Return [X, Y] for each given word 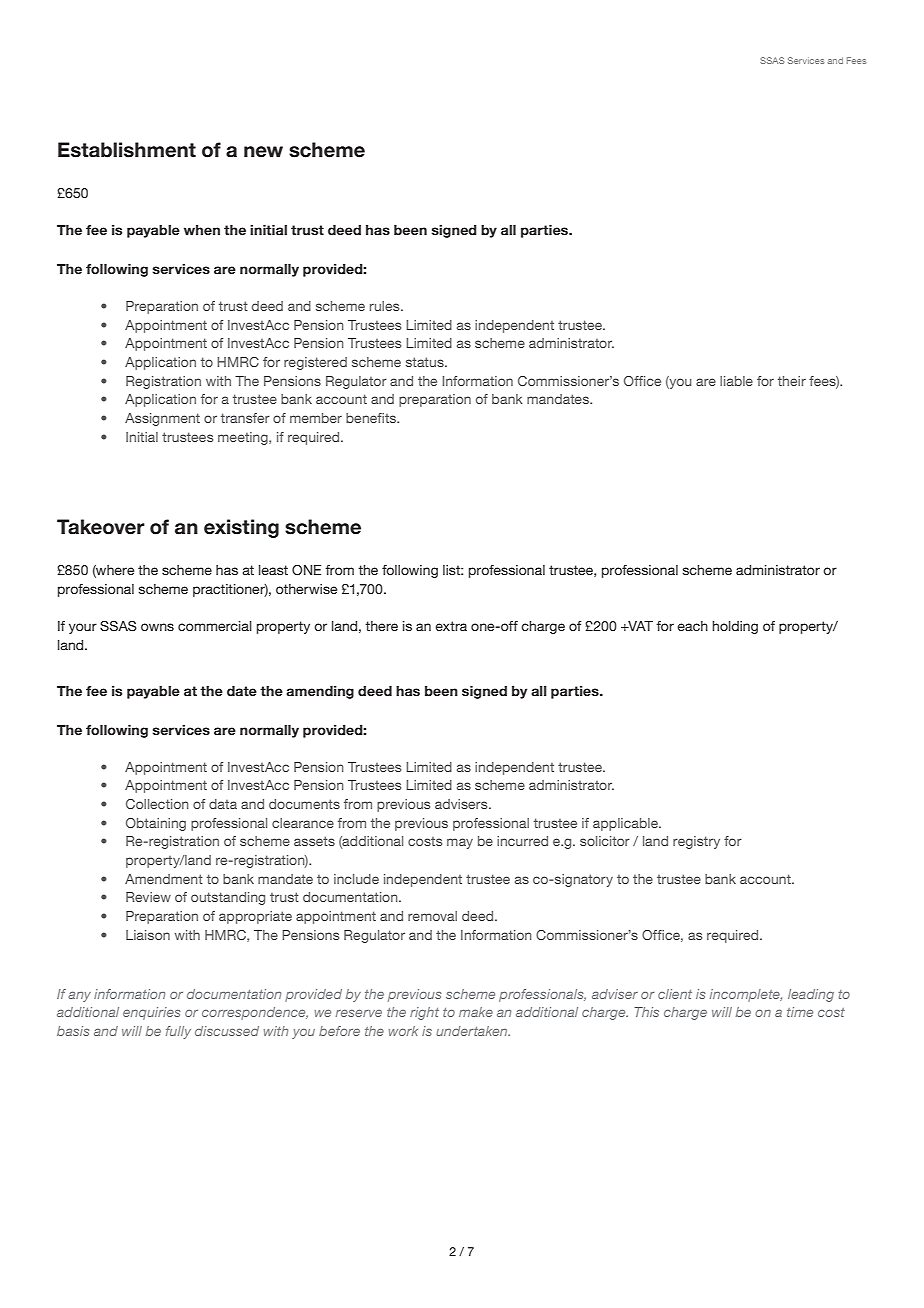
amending [320, 692]
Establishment [127, 150]
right [424, 1013]
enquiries [152, 1013]
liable [736, 381]
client [675, 994]
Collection [157, 804]
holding [735, 627]
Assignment [162, 419]
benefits [372, 418]
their [792, 381]
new [263, 152]
